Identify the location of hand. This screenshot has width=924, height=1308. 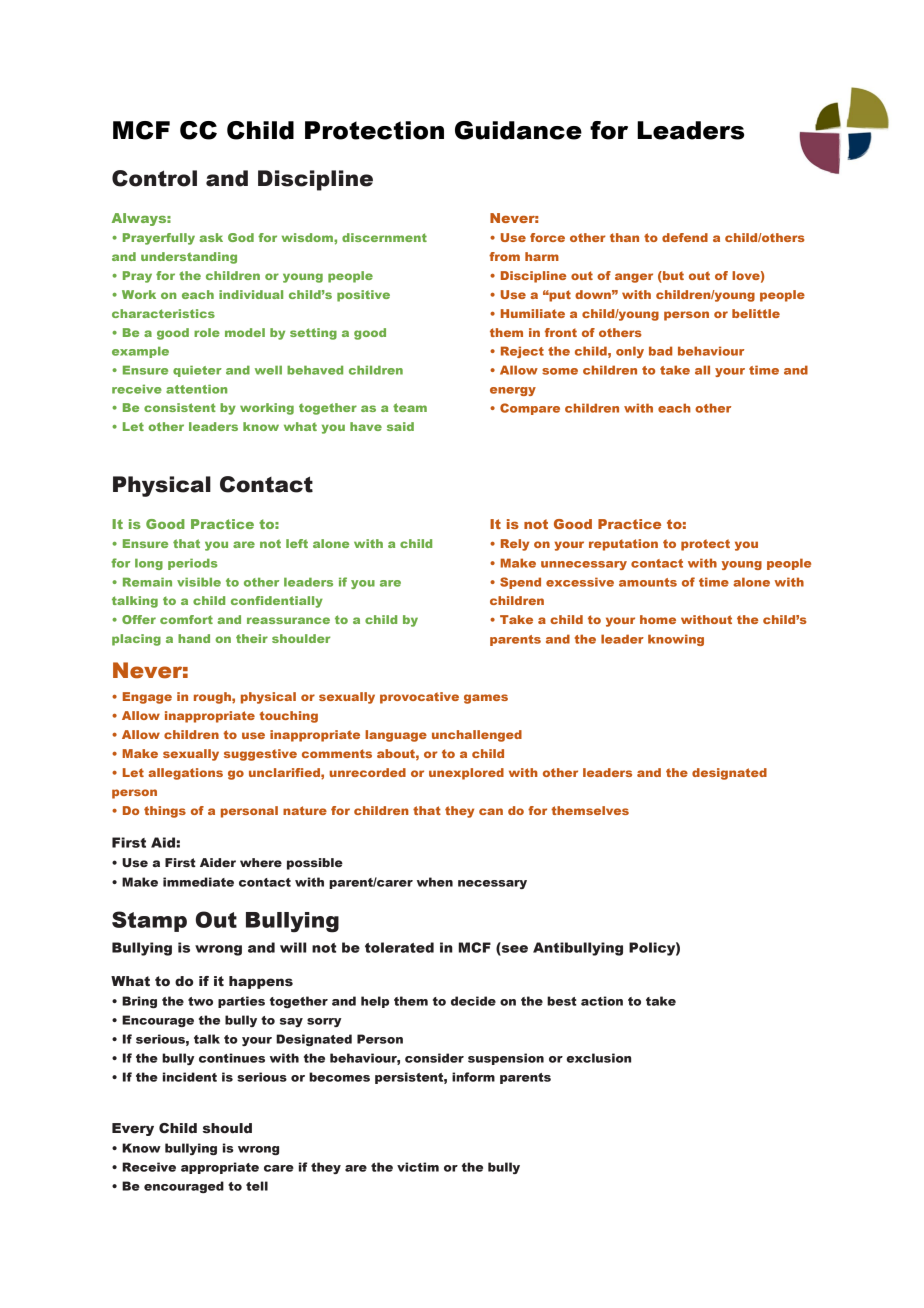
(194, 638).
